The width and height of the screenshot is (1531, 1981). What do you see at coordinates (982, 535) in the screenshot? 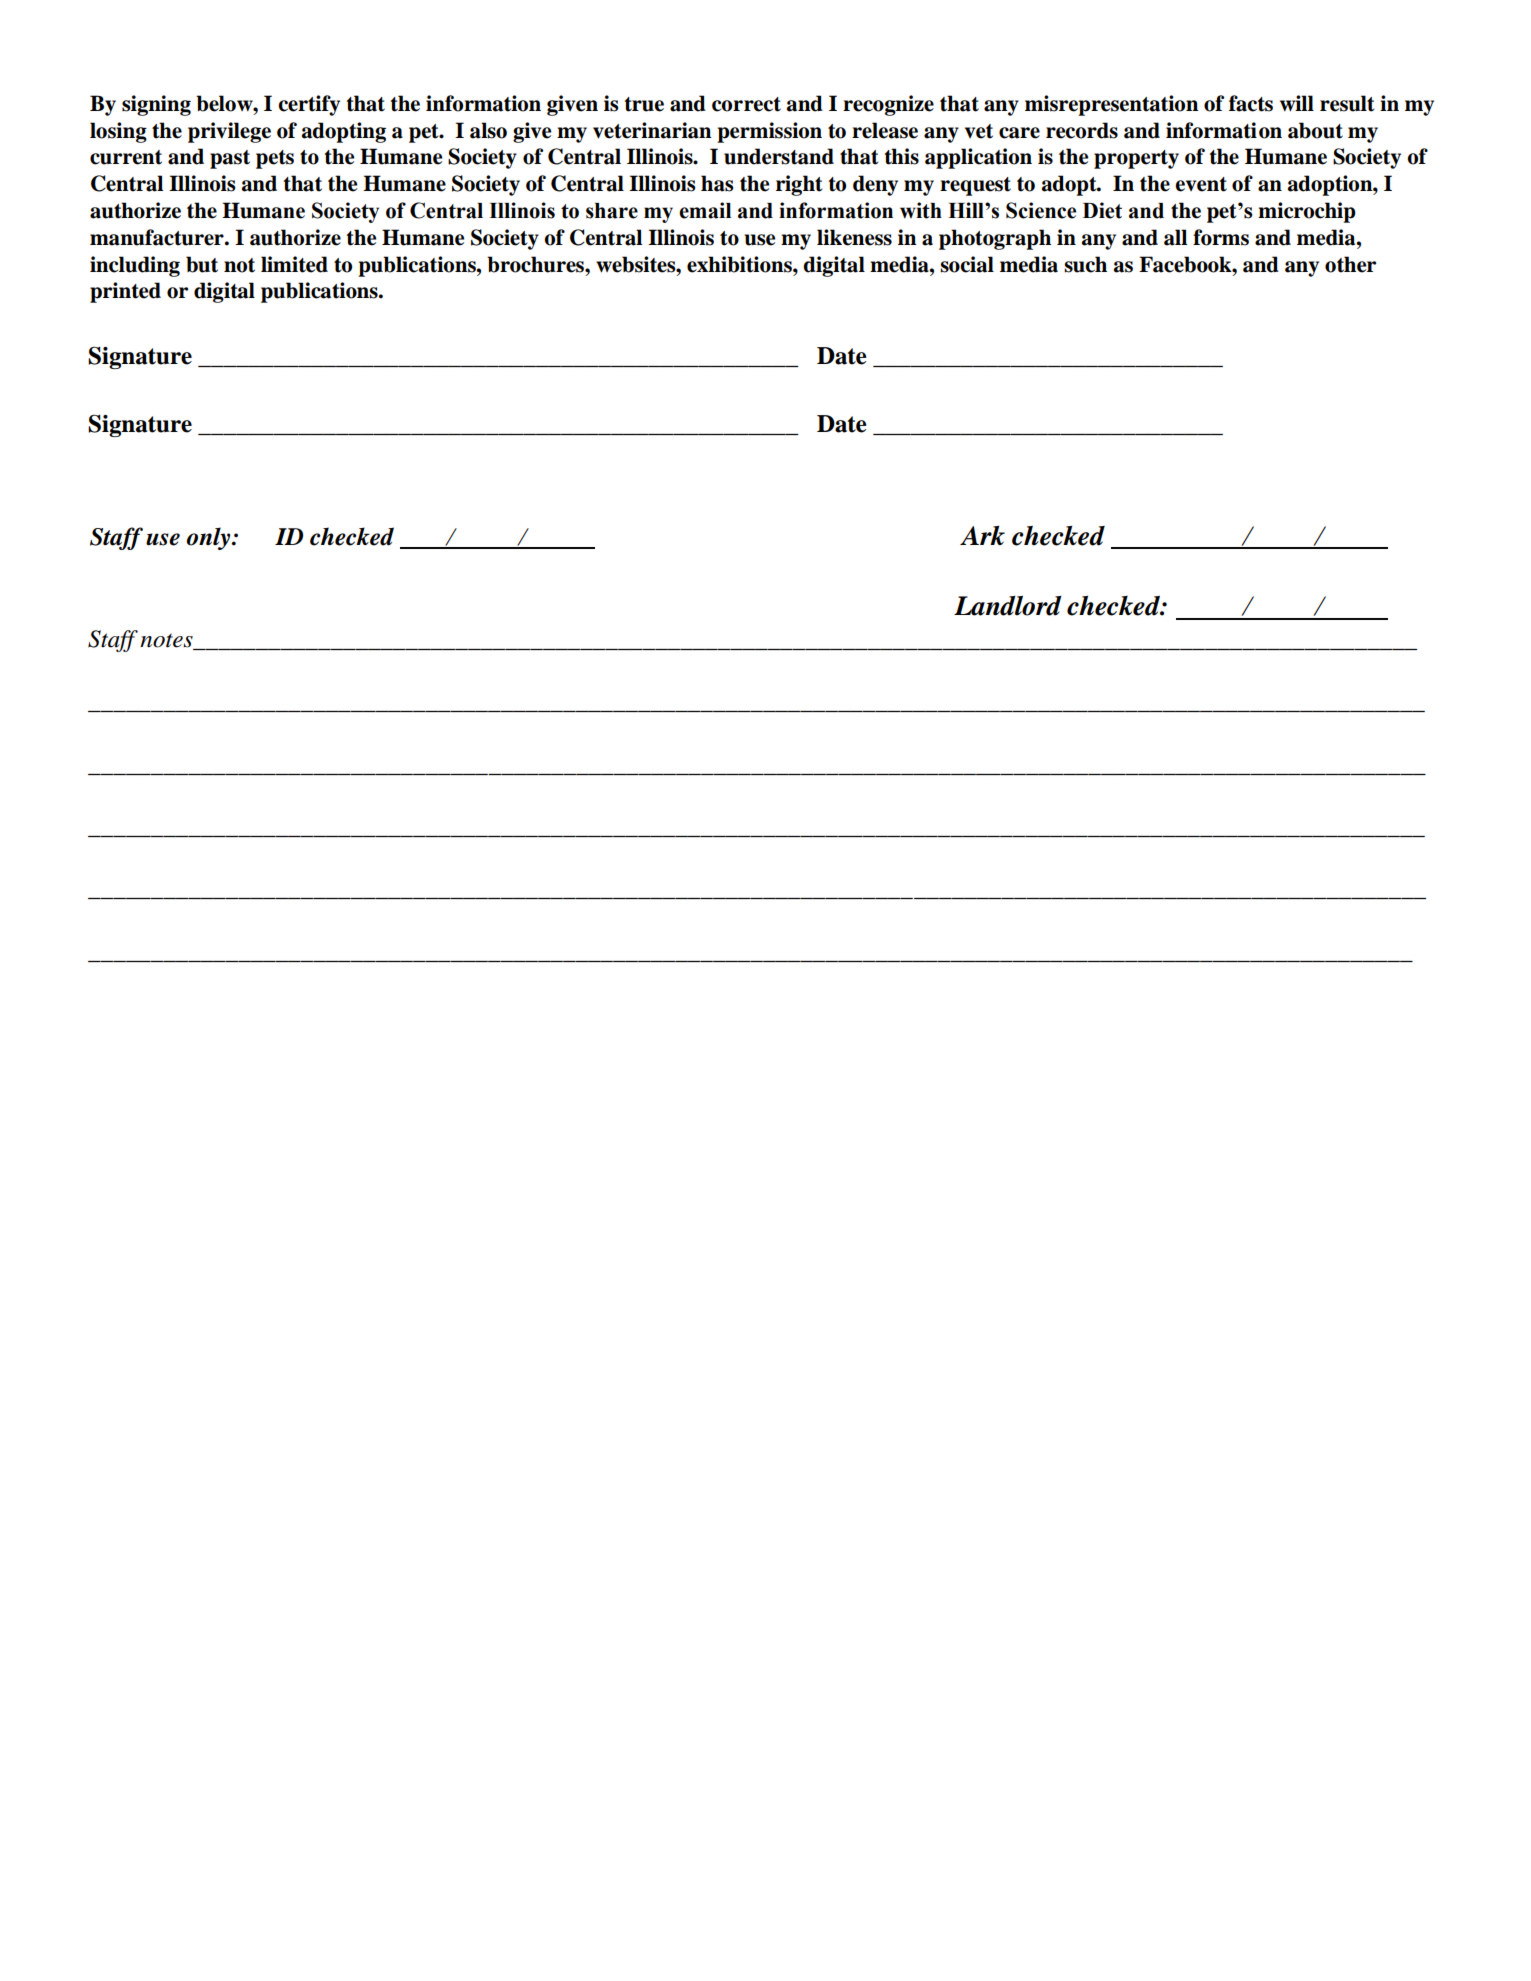
I see `Ark` at bounding box center [982, 535].
